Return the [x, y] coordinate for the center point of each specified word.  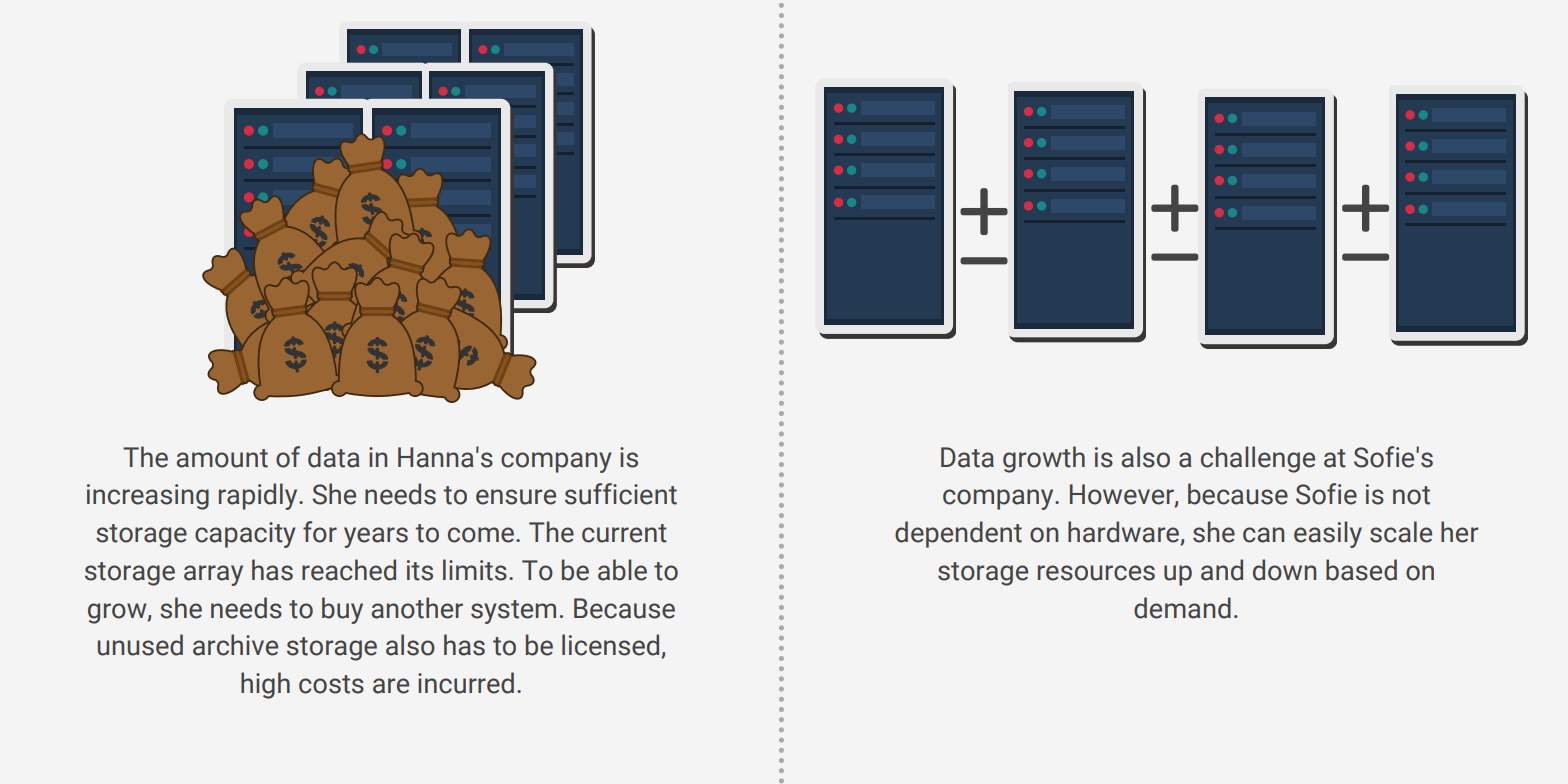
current [624, 533]
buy [342, 610]
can [1263, 535]
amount [222, 458]
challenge [1258, 459]
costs [331, 684]
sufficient [621, 494]
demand [1182, 608]
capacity [245, 535]
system [513, 612]
